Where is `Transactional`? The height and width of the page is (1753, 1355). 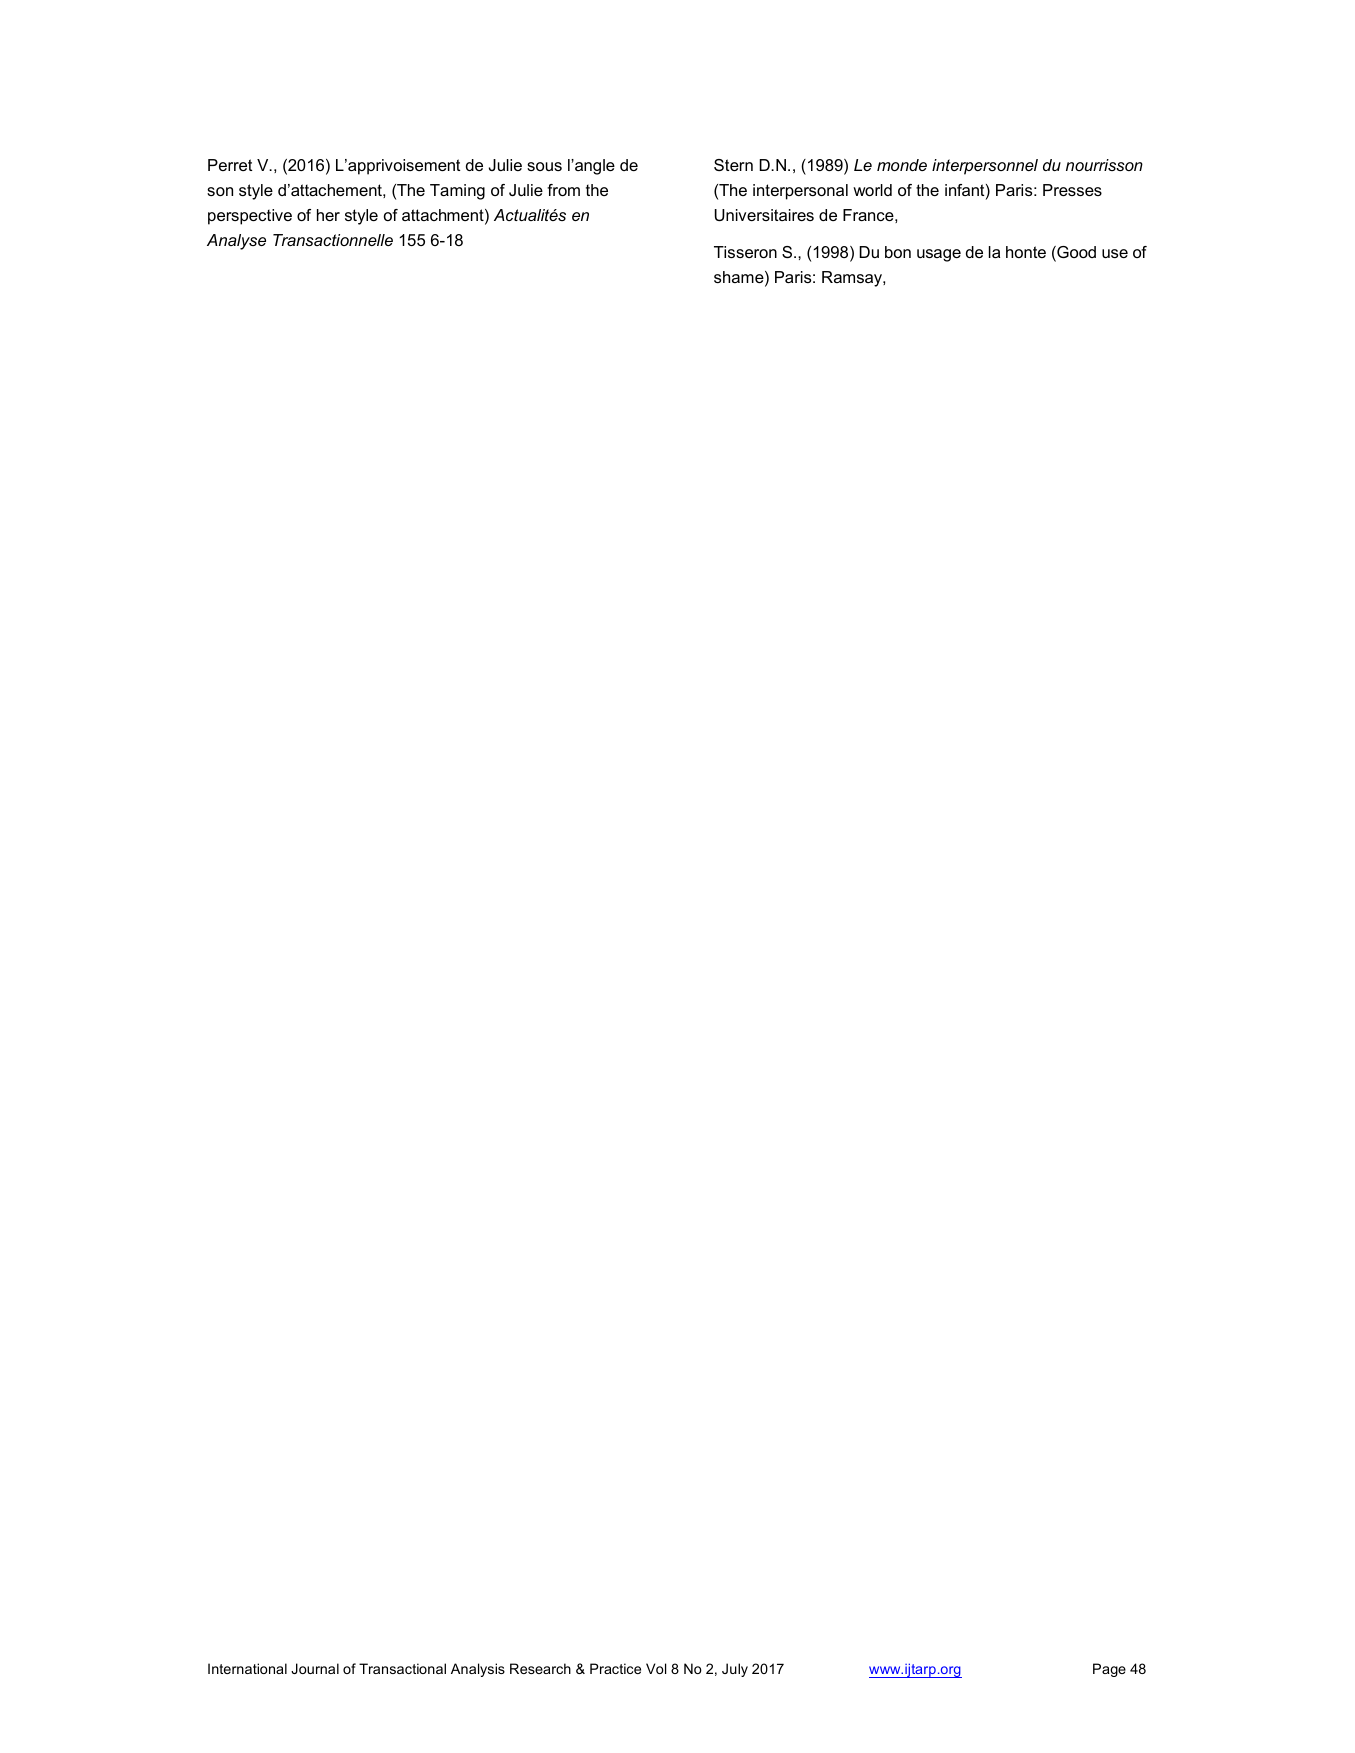 Transactional is located at coordinates (402, 1668).
